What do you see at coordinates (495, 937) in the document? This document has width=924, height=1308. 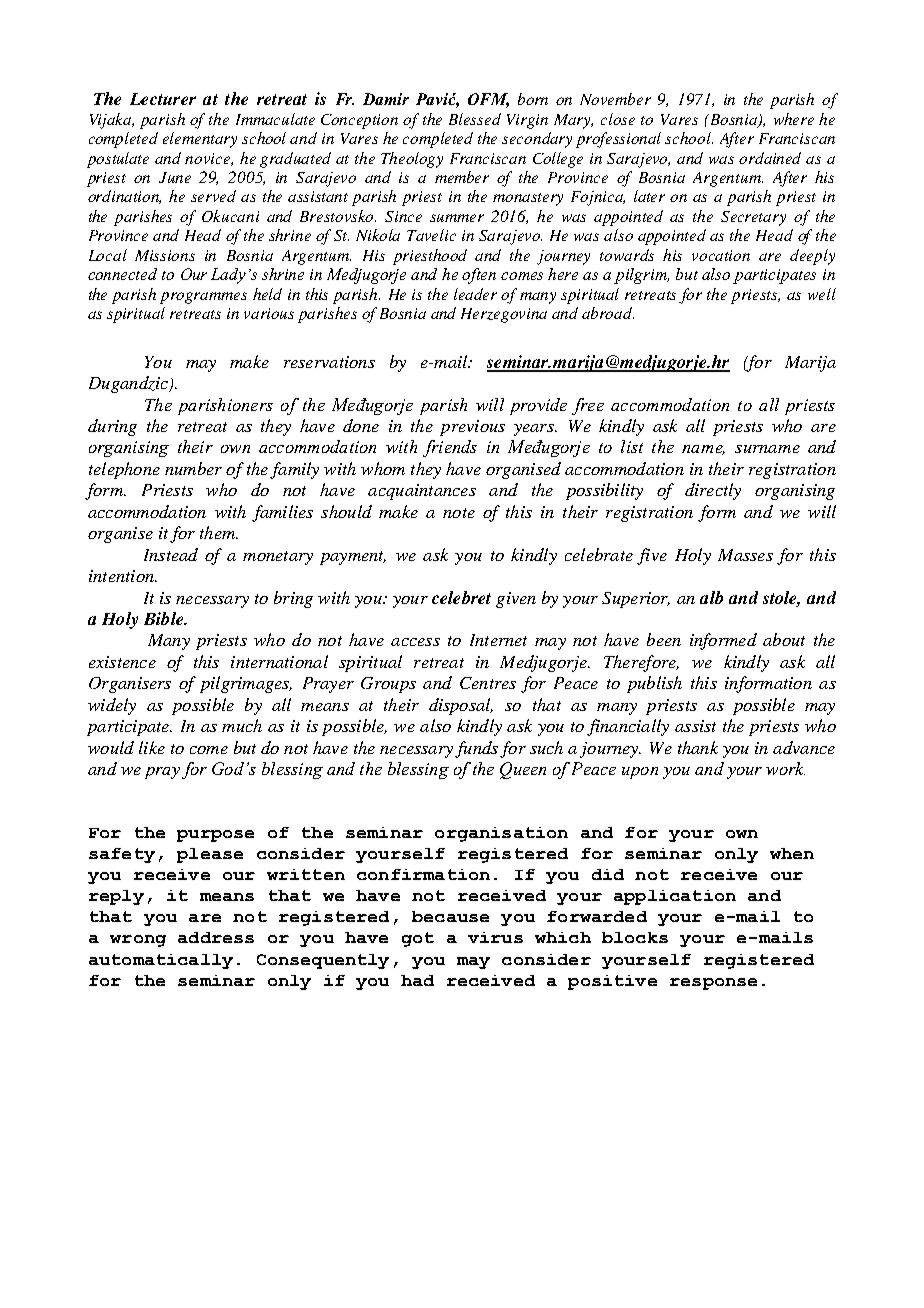 I see `virus` at bounding box center [495, 937].
